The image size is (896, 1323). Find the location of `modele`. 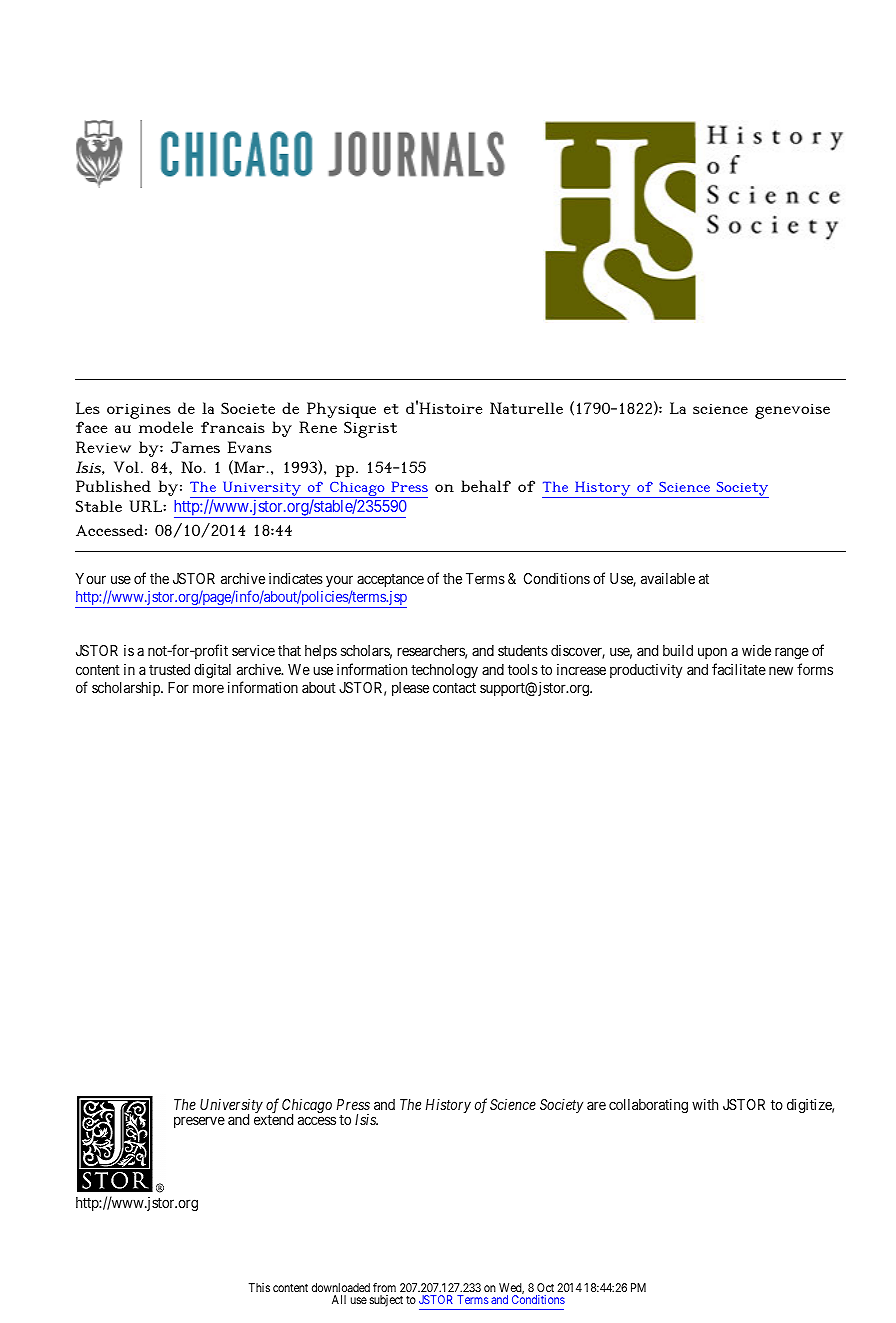

modele is located at coordinates (166, 427).
